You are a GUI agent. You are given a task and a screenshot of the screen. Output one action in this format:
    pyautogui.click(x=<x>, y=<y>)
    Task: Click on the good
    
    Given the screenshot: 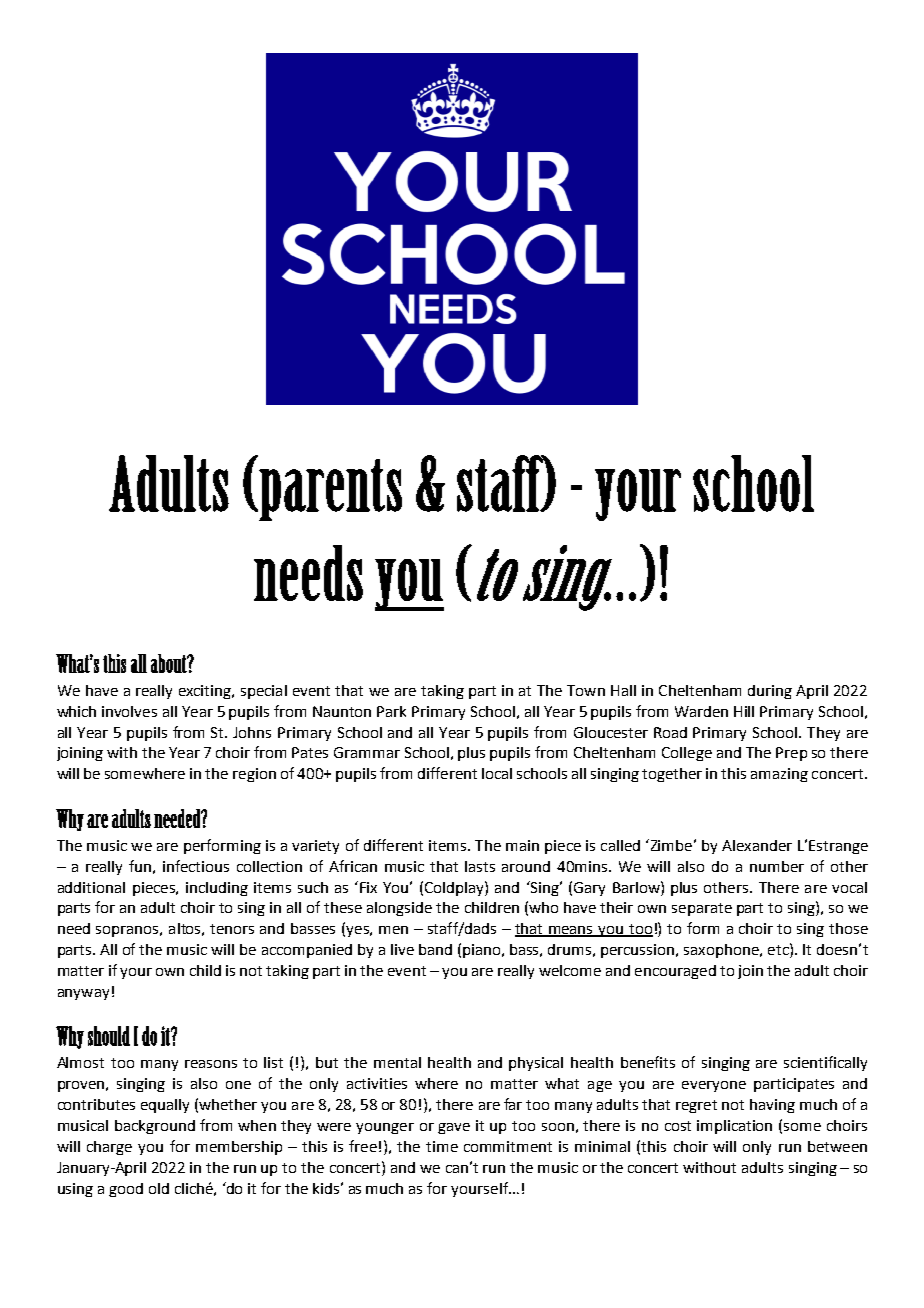 What is the action you would take?
    pyautogui.click(x=126, y=1190)
